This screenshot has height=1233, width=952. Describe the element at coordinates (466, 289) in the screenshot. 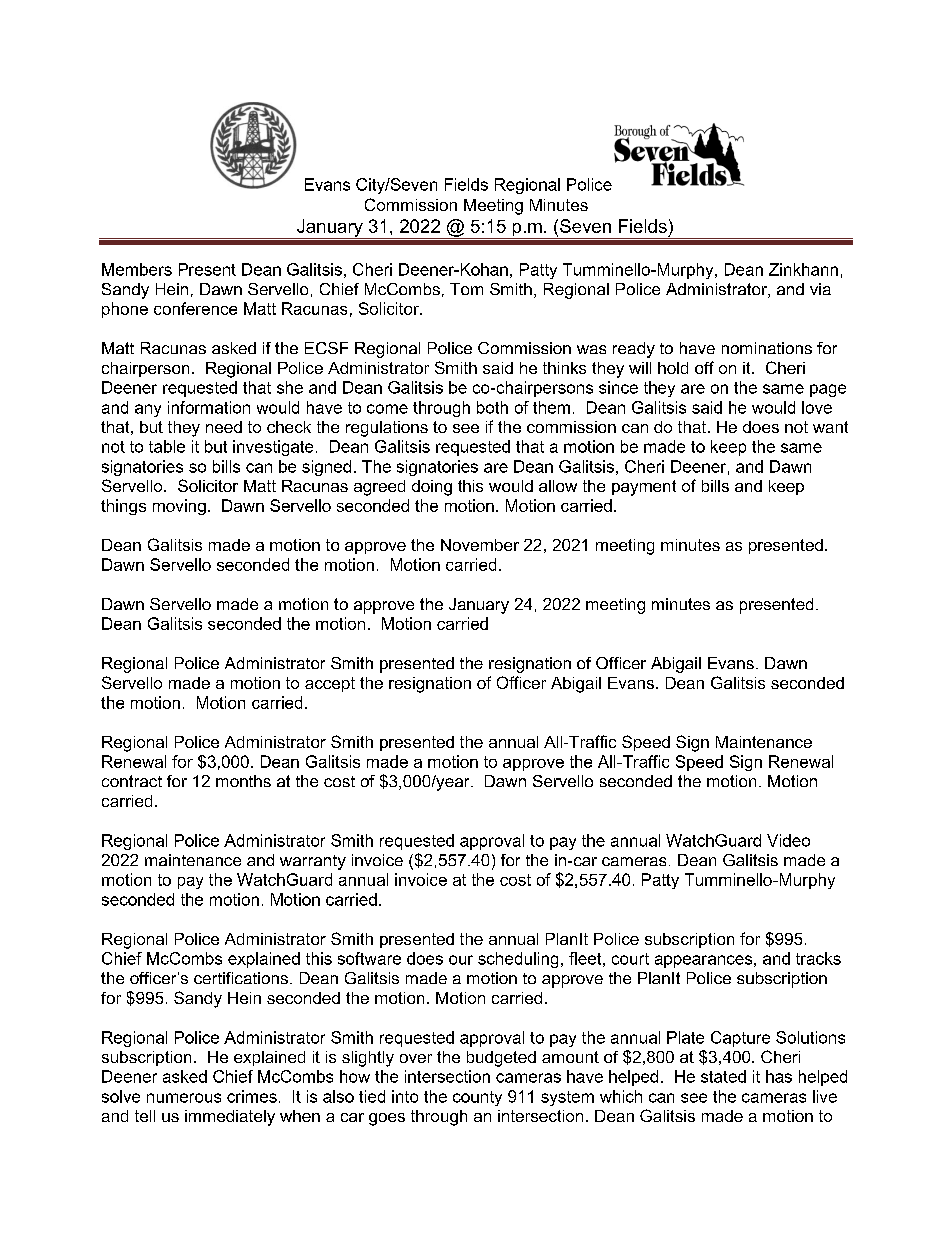

I see `Tom` at that location.
